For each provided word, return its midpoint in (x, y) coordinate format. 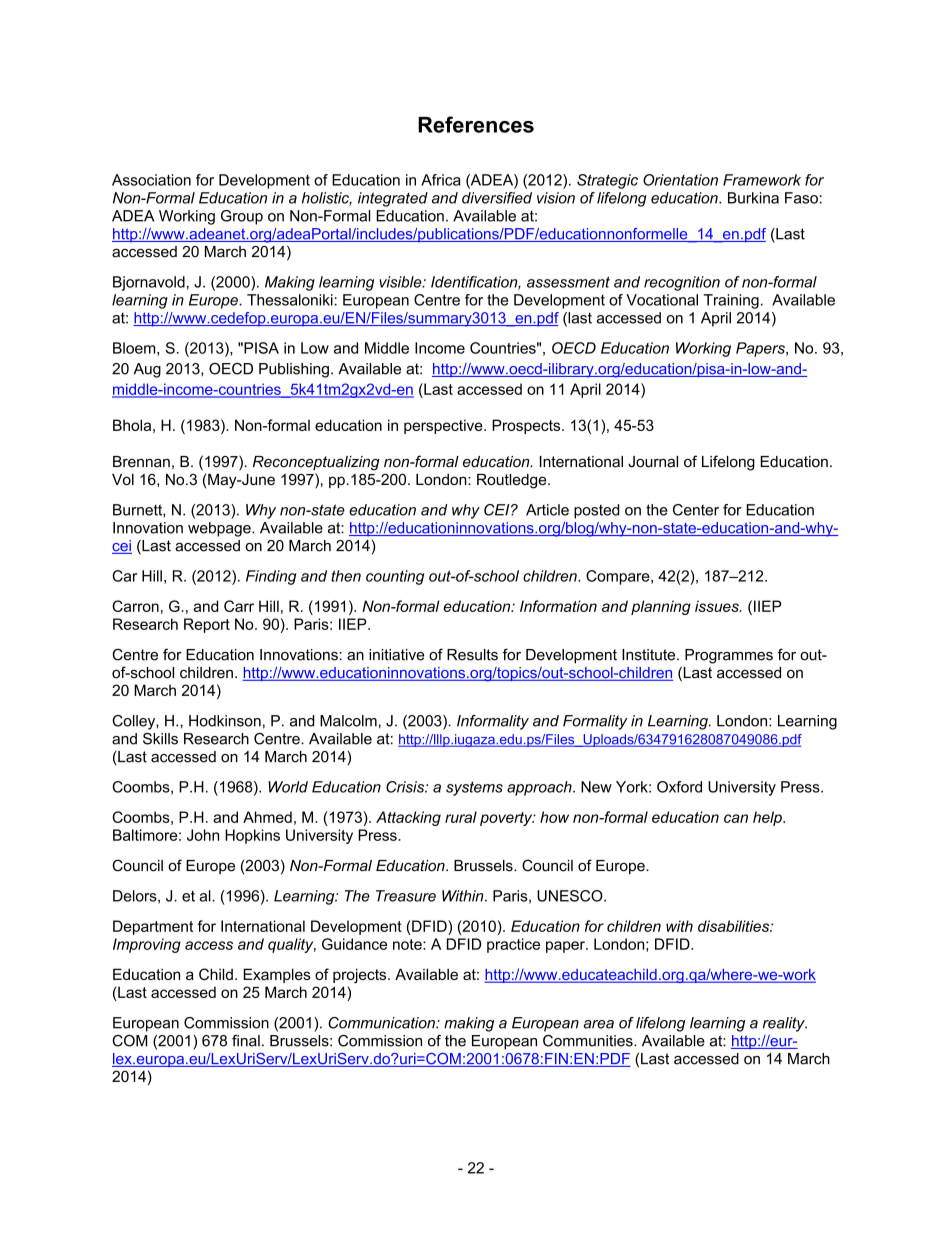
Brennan (141, 462)
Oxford (679, 787)
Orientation (680, 180)
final (246, 1041)
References (476, 124)
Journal (653, 462)
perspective (444, 426)
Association (151, 180)
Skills (160, 739)
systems (474, 789)
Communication (382, 1023)
